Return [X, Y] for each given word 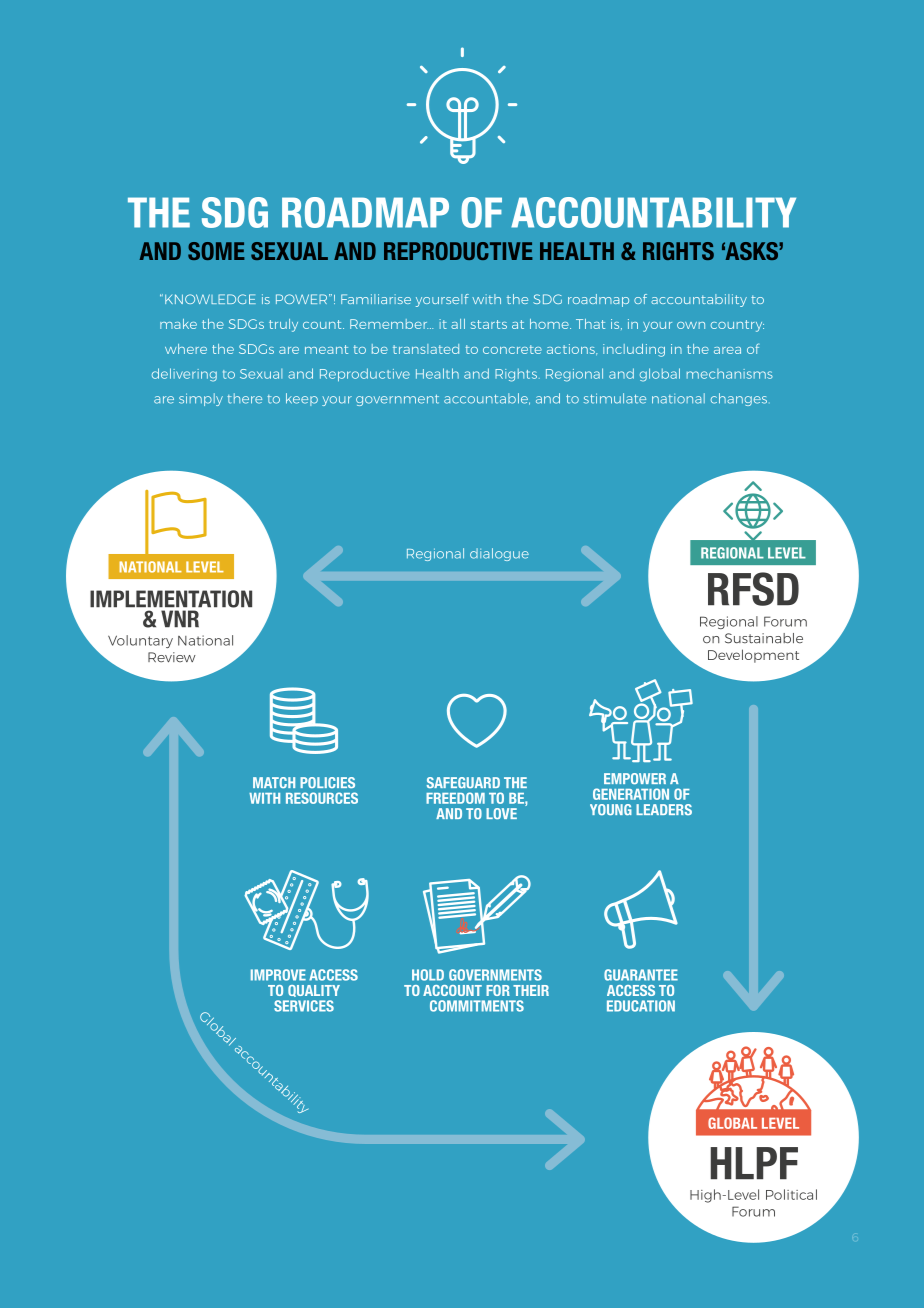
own [691, 325]
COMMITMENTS [477, 1006]
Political [791, 1194]
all [458, 324]
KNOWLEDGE [210, 299]
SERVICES [304, 1006]
